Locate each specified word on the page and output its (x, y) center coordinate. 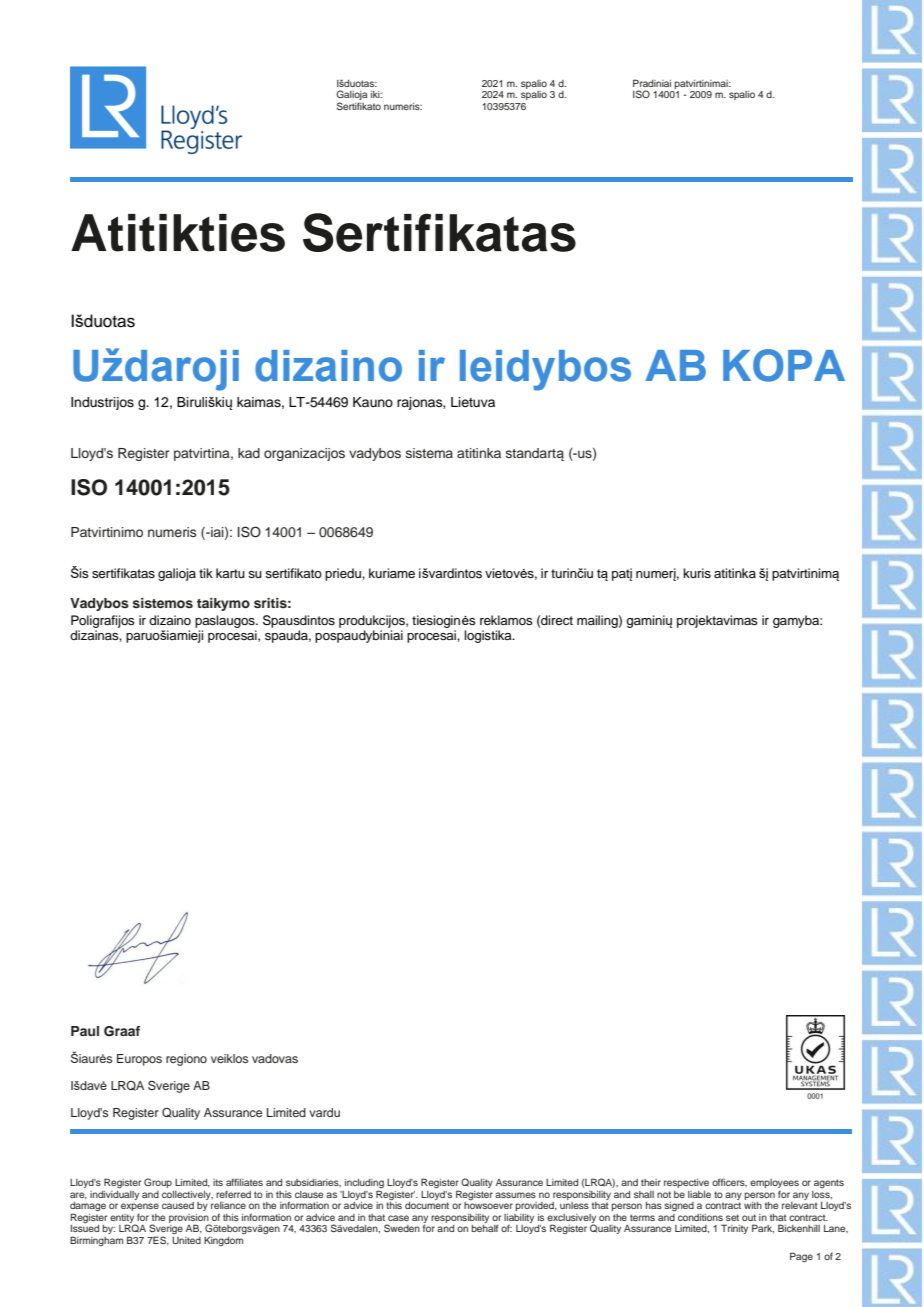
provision (189, 1219)
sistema (429, 453)
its (218, 1182)
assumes (515, 1195)
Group (158, 1183)
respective (686, 1183)
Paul (85, 1031)
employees (774, 1183)
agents (829, 1183)
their (651, 1182)
